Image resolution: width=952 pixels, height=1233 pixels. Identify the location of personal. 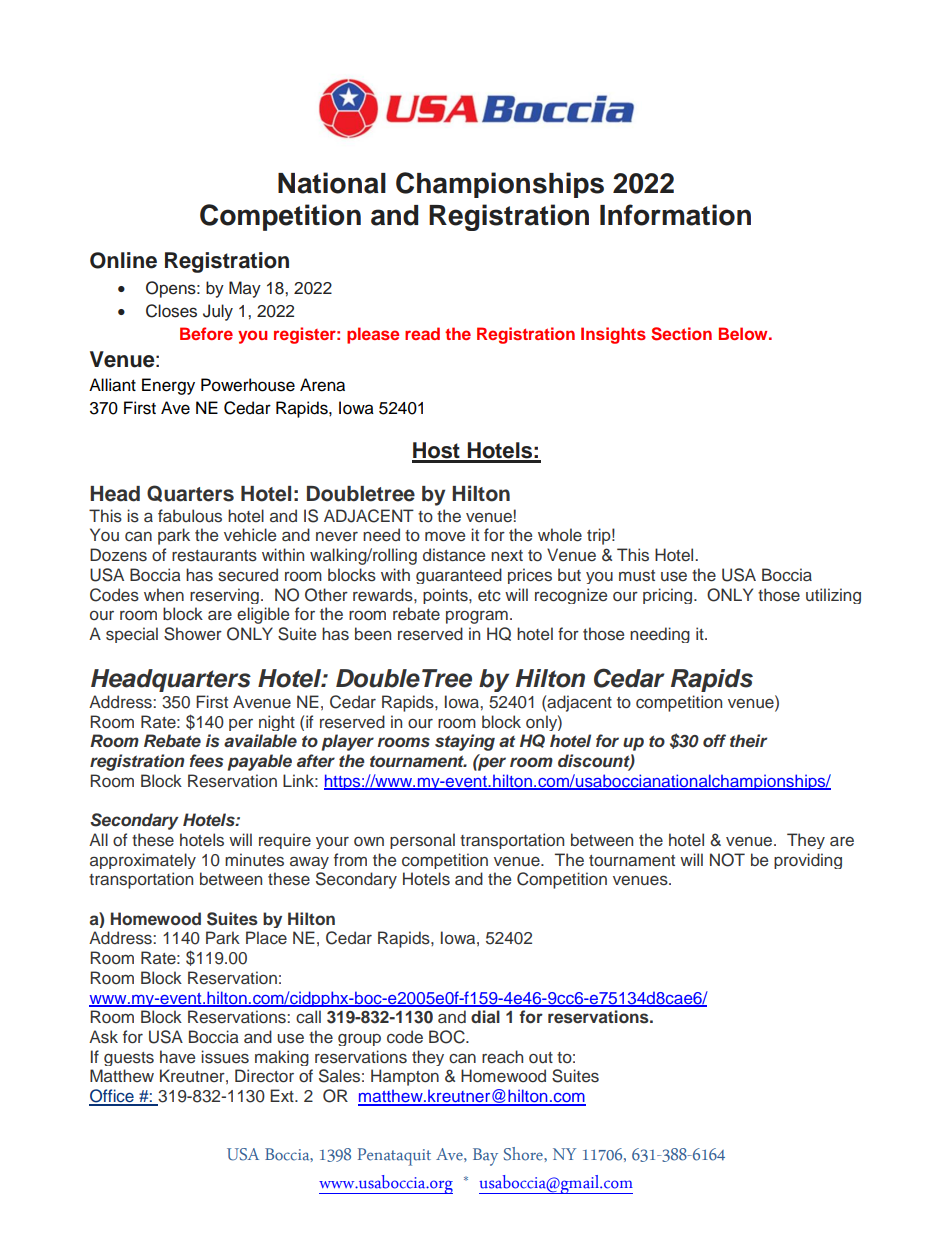
(422, 841).
